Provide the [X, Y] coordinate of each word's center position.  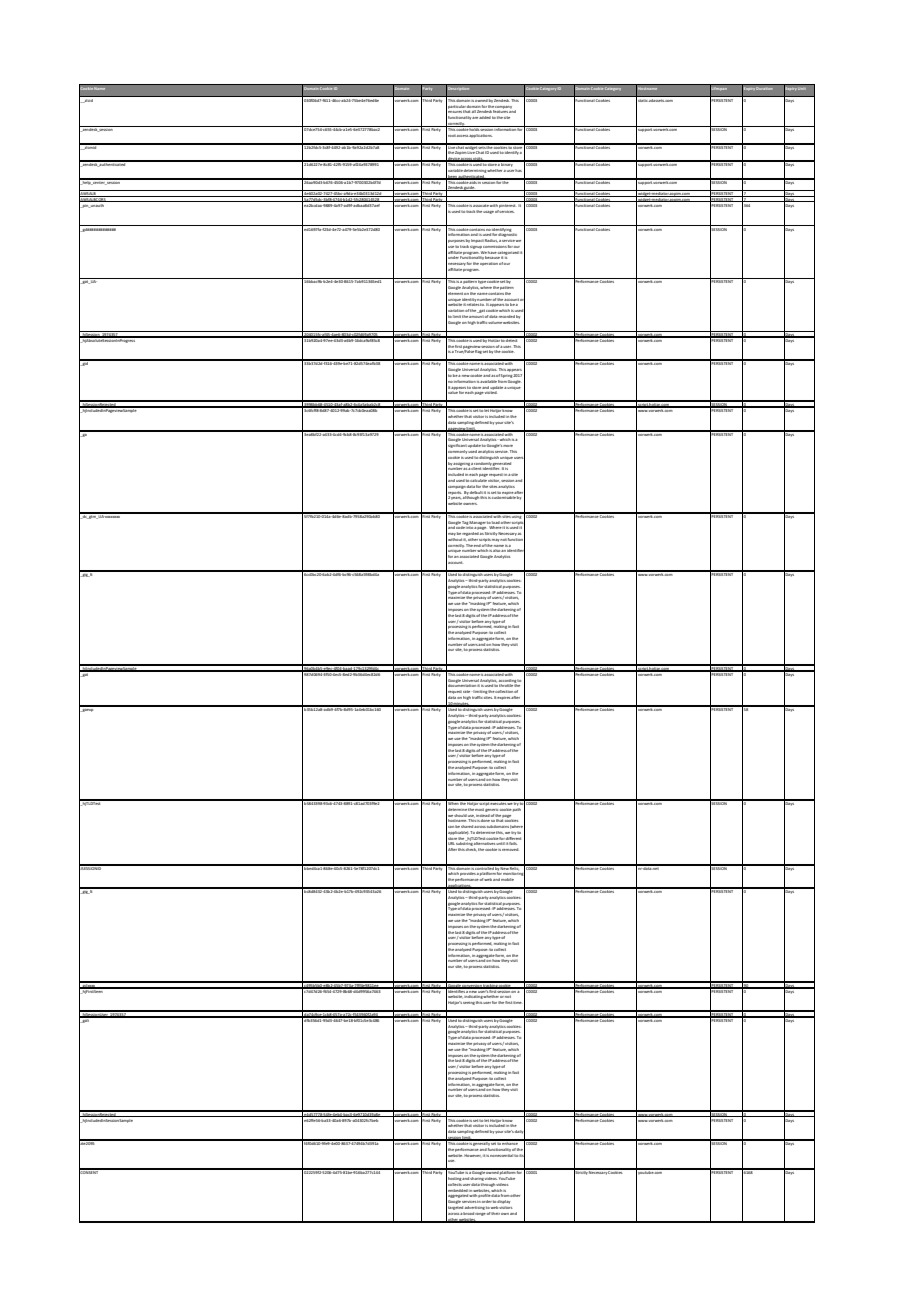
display [504, 1201]
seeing [469, 1003]
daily [520, 1132]
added [485, 117]
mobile [507, 879]
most [479, 809]
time [517, 1002]
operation [489, 264]
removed [510, 849]
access [463, 136]
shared [467, 827]
